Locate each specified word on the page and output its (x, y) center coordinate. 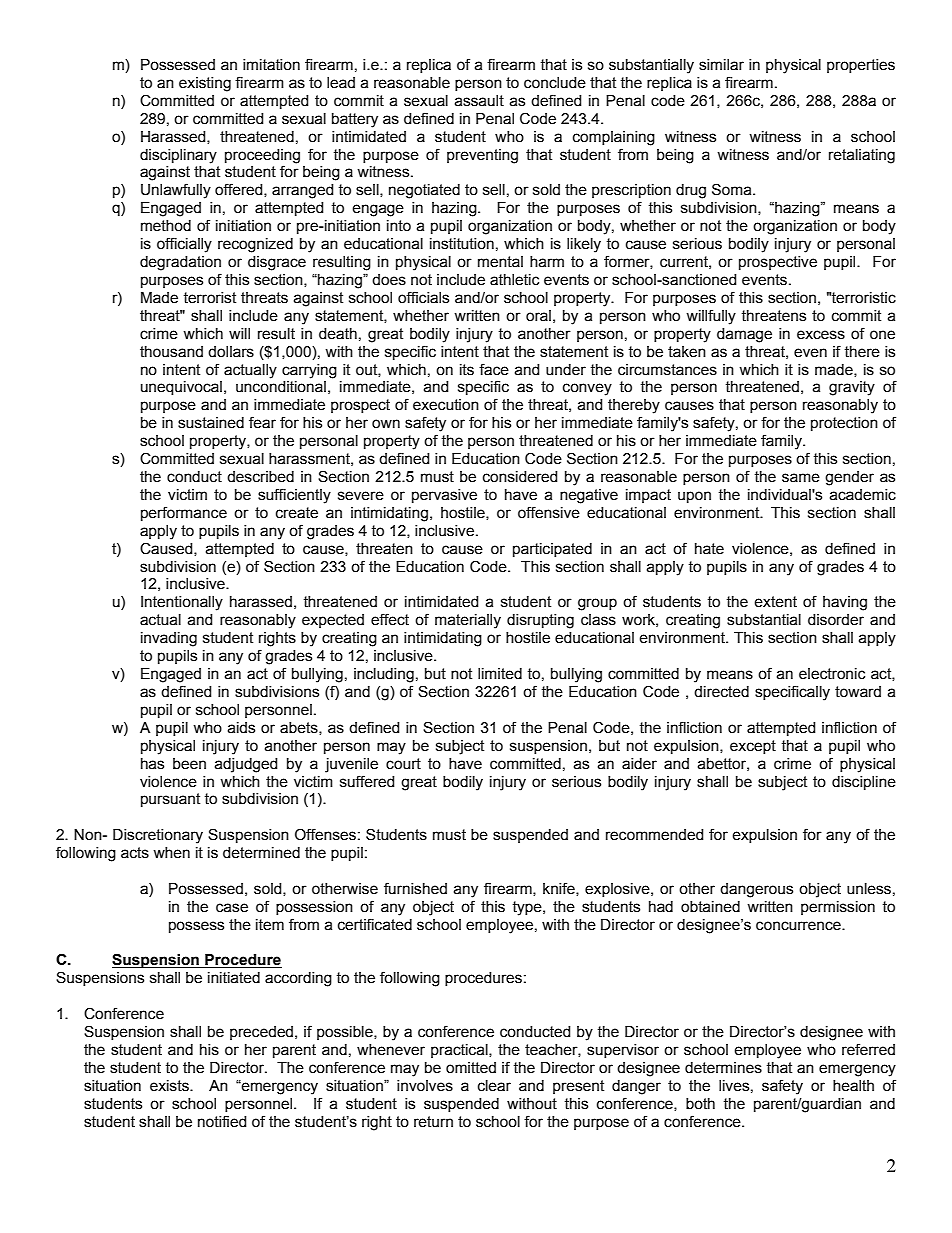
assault (479, 101)
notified (222, 1121)
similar (721, 65)
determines (723, 1068)
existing (205, 84)
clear (494, 1086)
